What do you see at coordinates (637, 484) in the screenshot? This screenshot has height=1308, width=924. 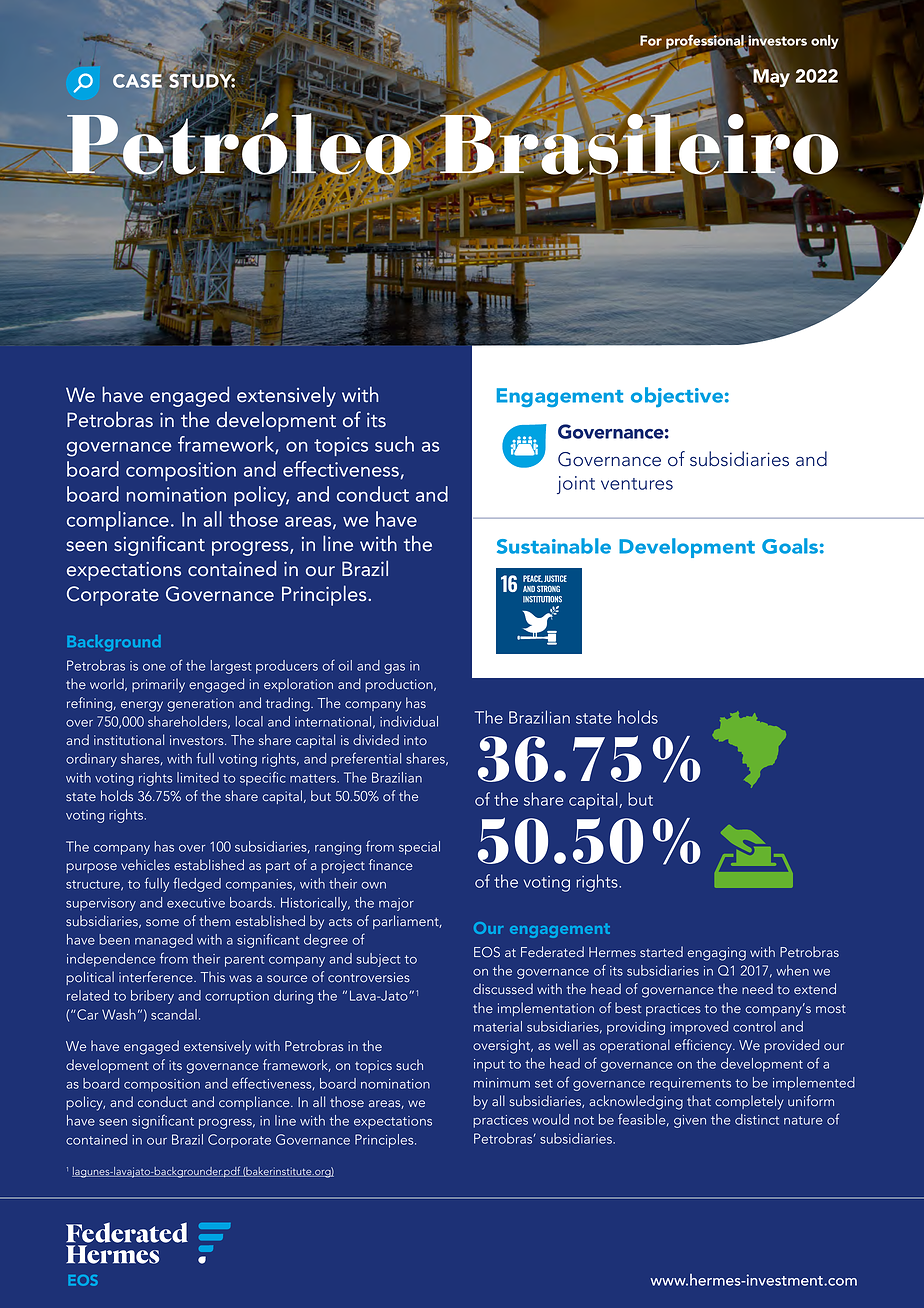 I see `ventures` at bounding box center [637, 484].
